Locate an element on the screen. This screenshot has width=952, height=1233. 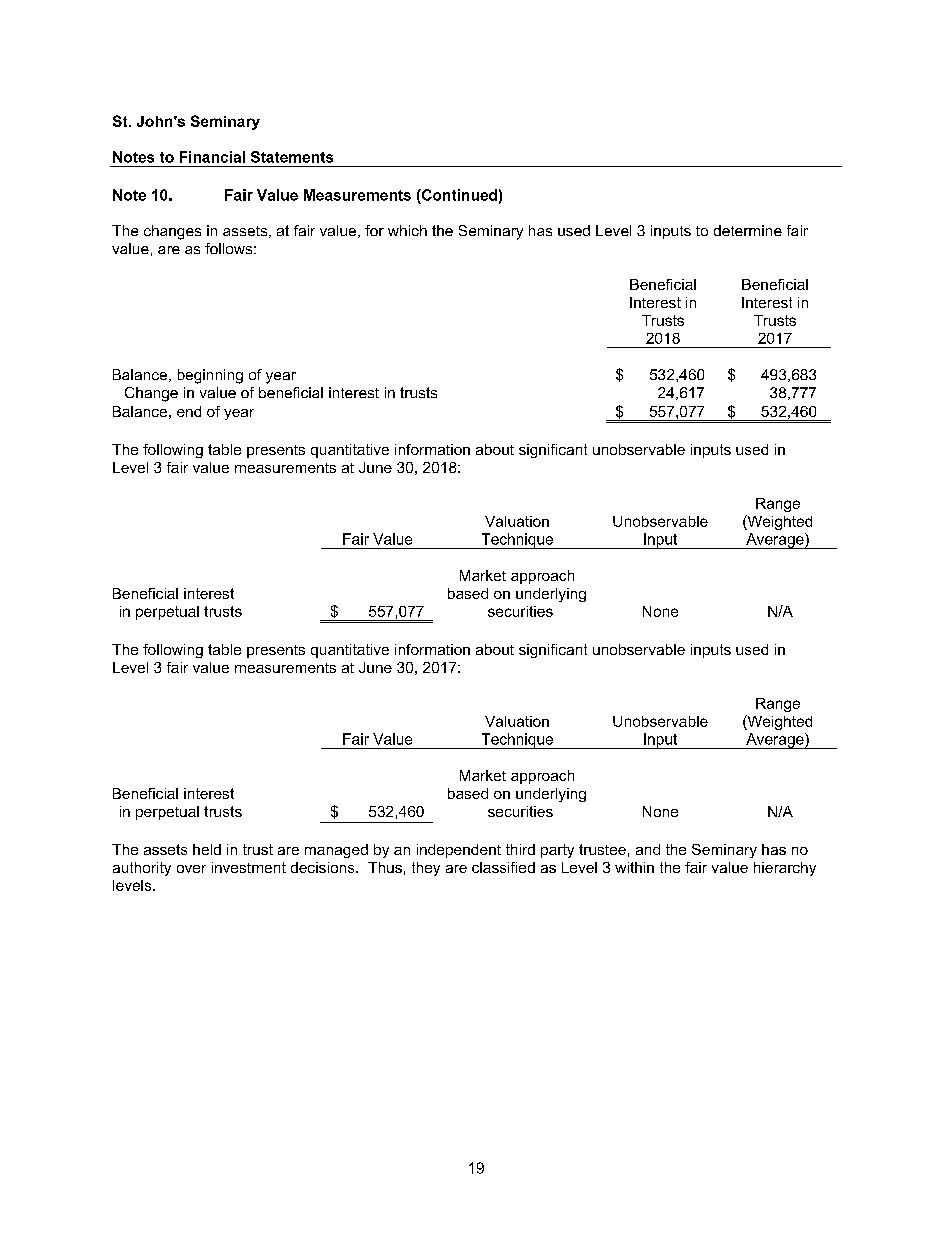
party is located at coordinates (557, 851).
